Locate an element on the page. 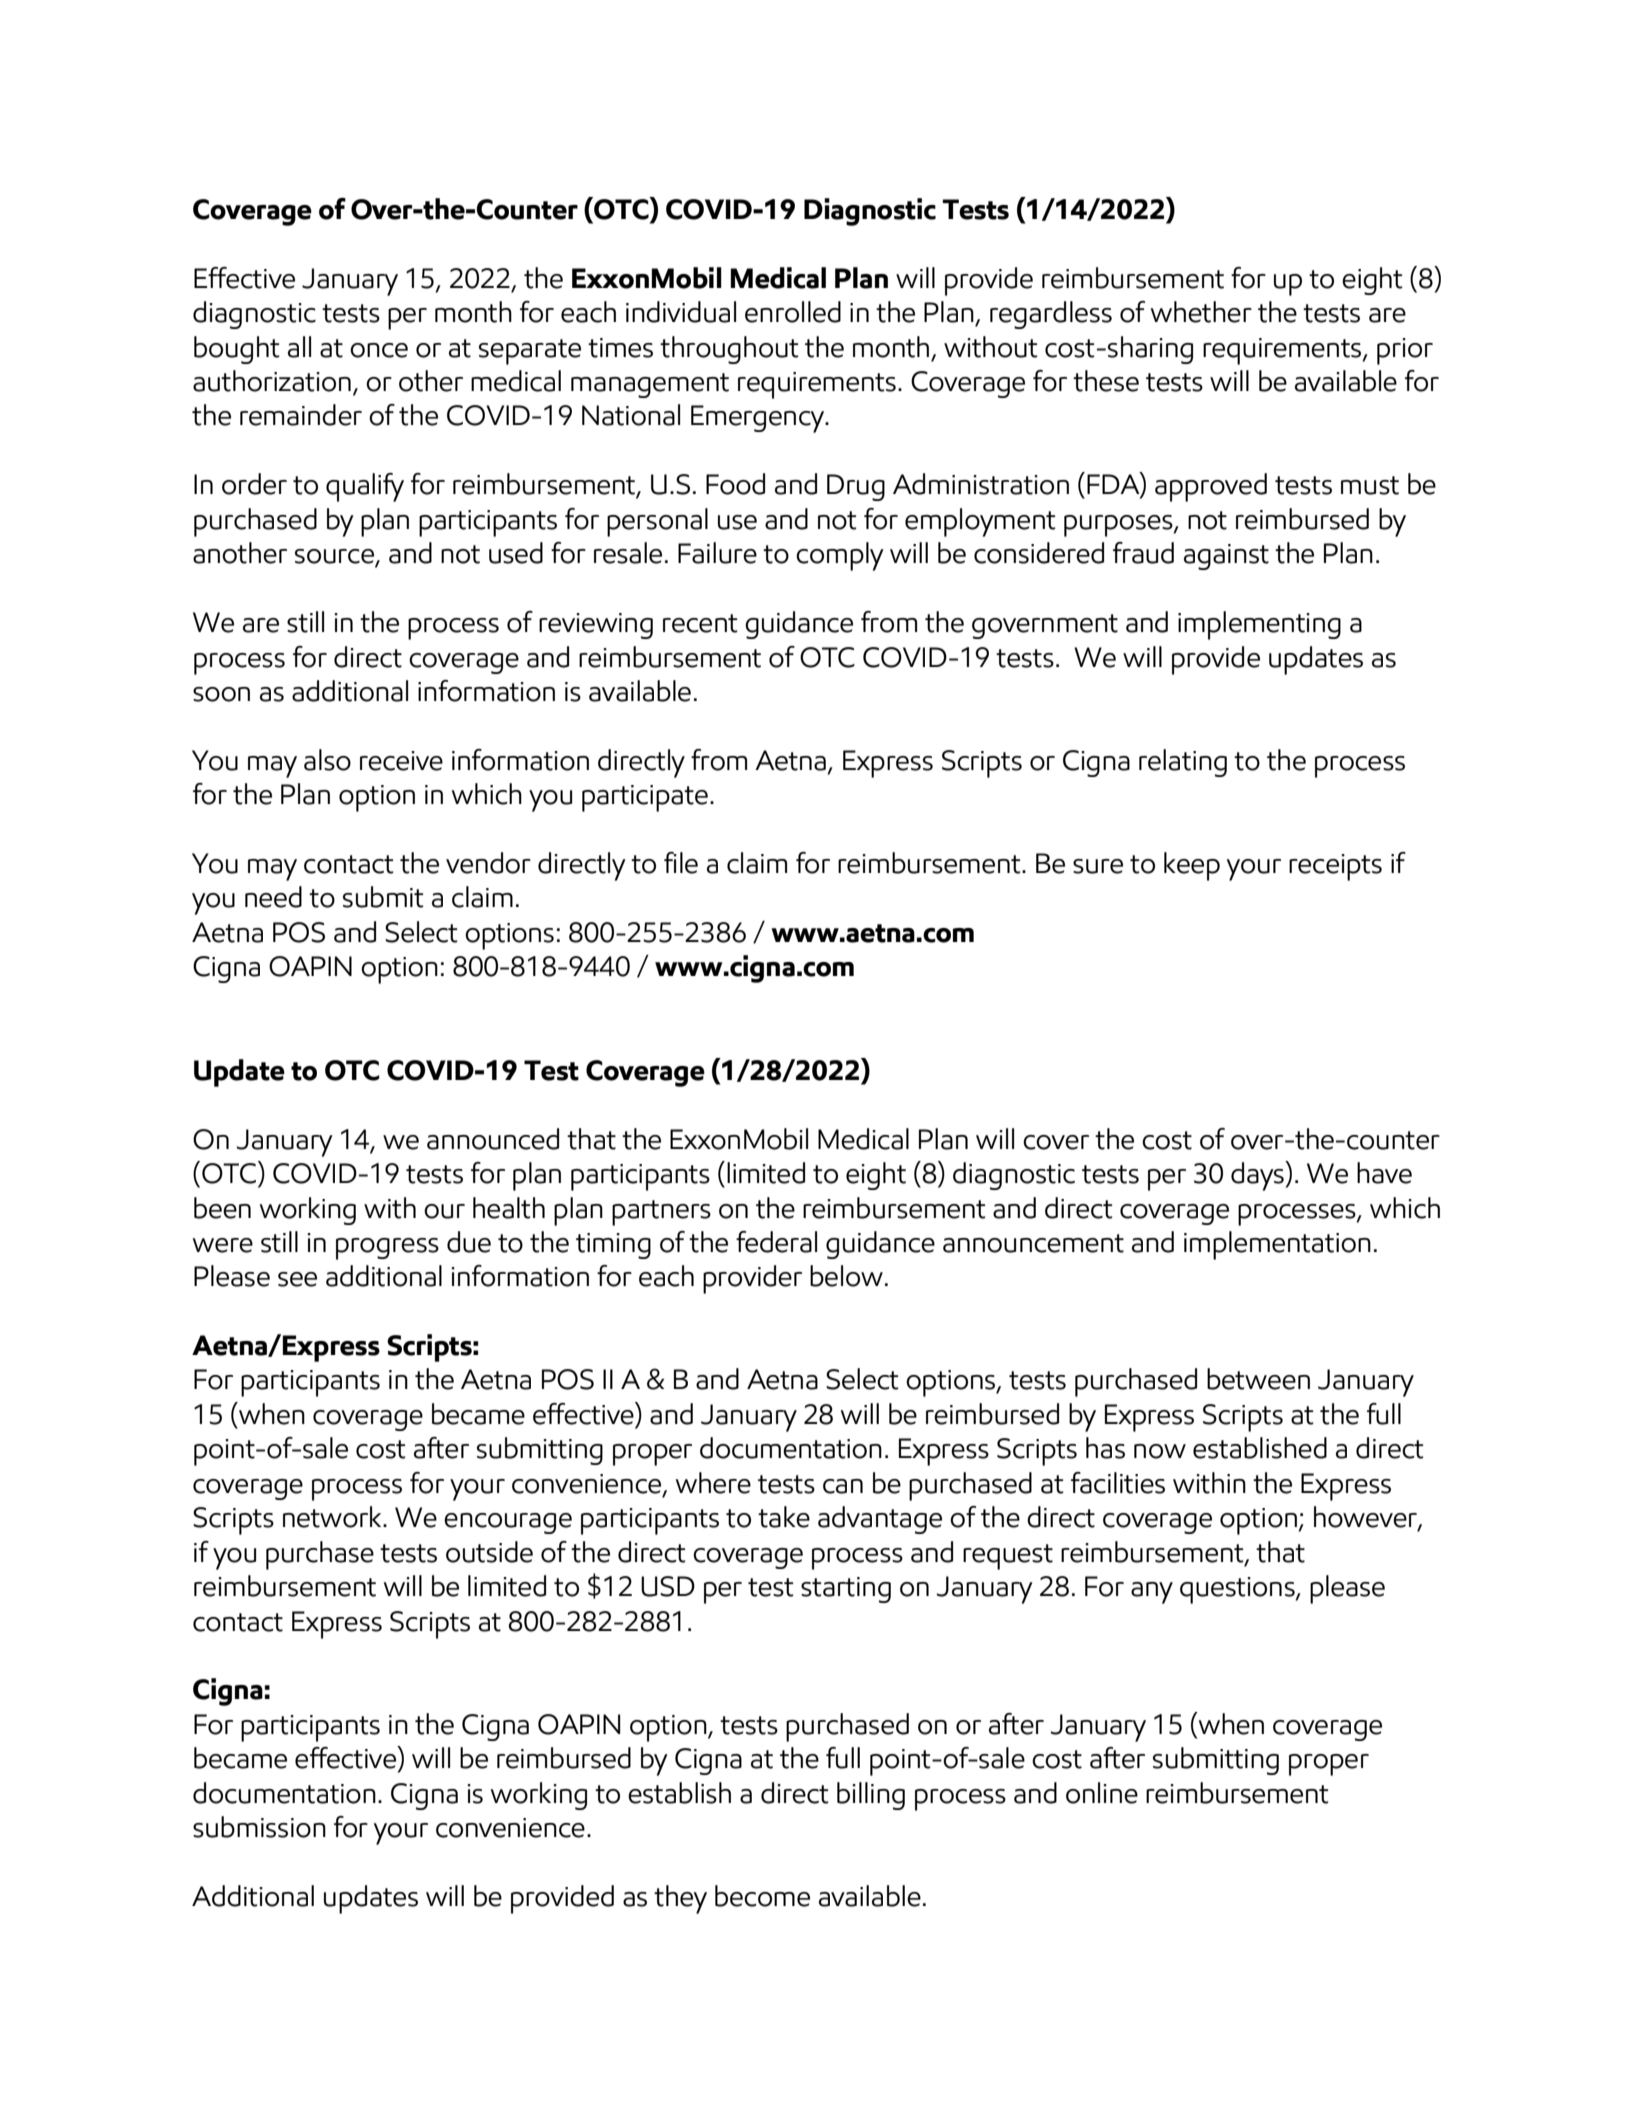 This document has width=1635, height=2116. submission is located at coordinates (259, 1827).
